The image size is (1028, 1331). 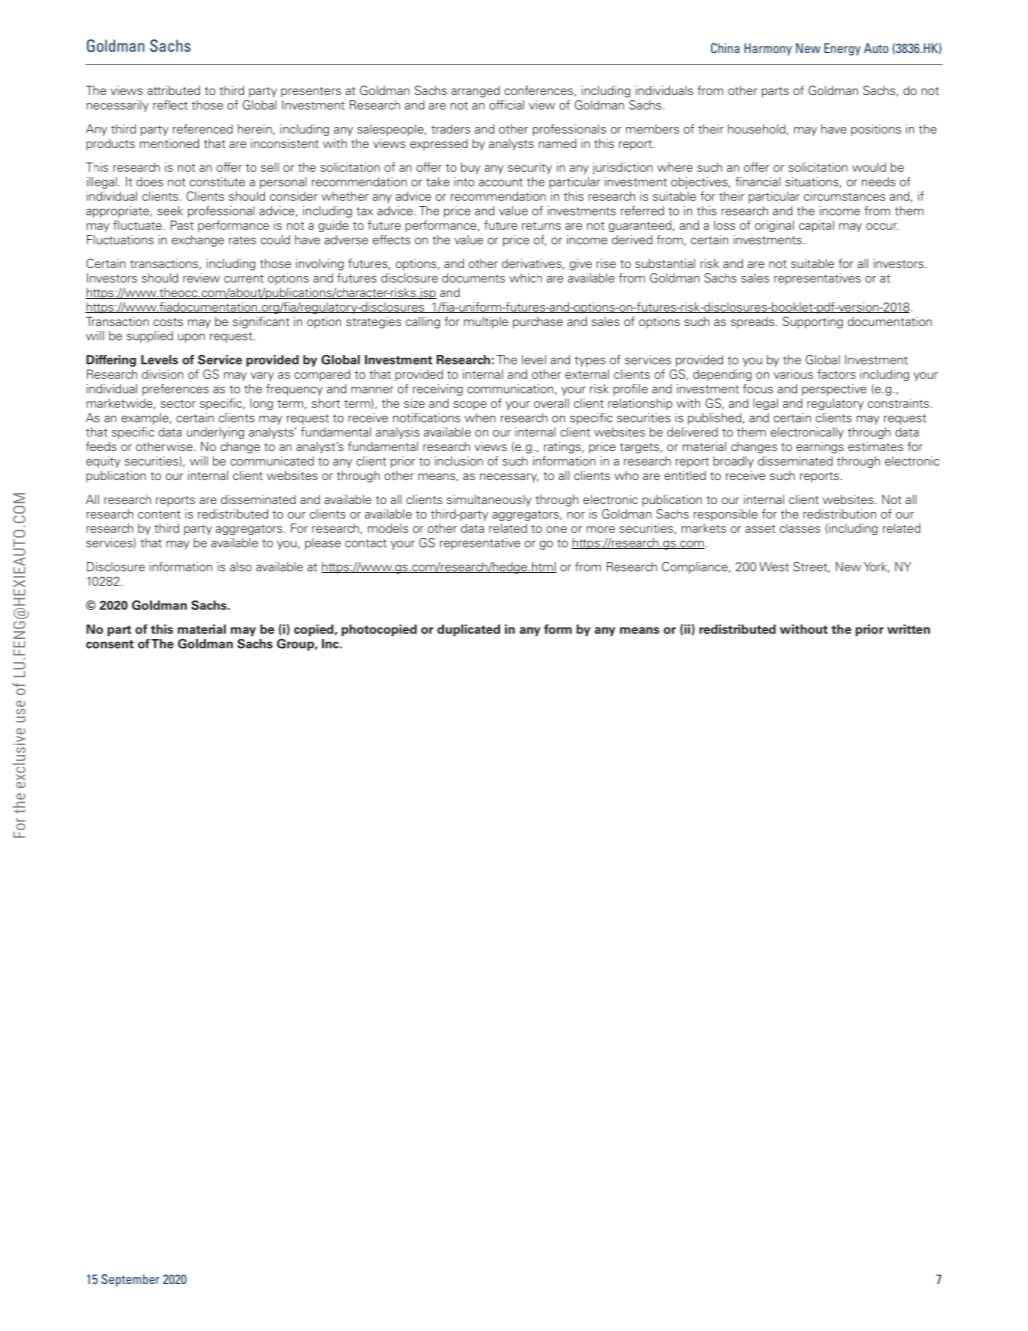 What do you see at coordinates (130, 1280) in the screenshot?
I see `September` at bounding box center [130, 1280].
